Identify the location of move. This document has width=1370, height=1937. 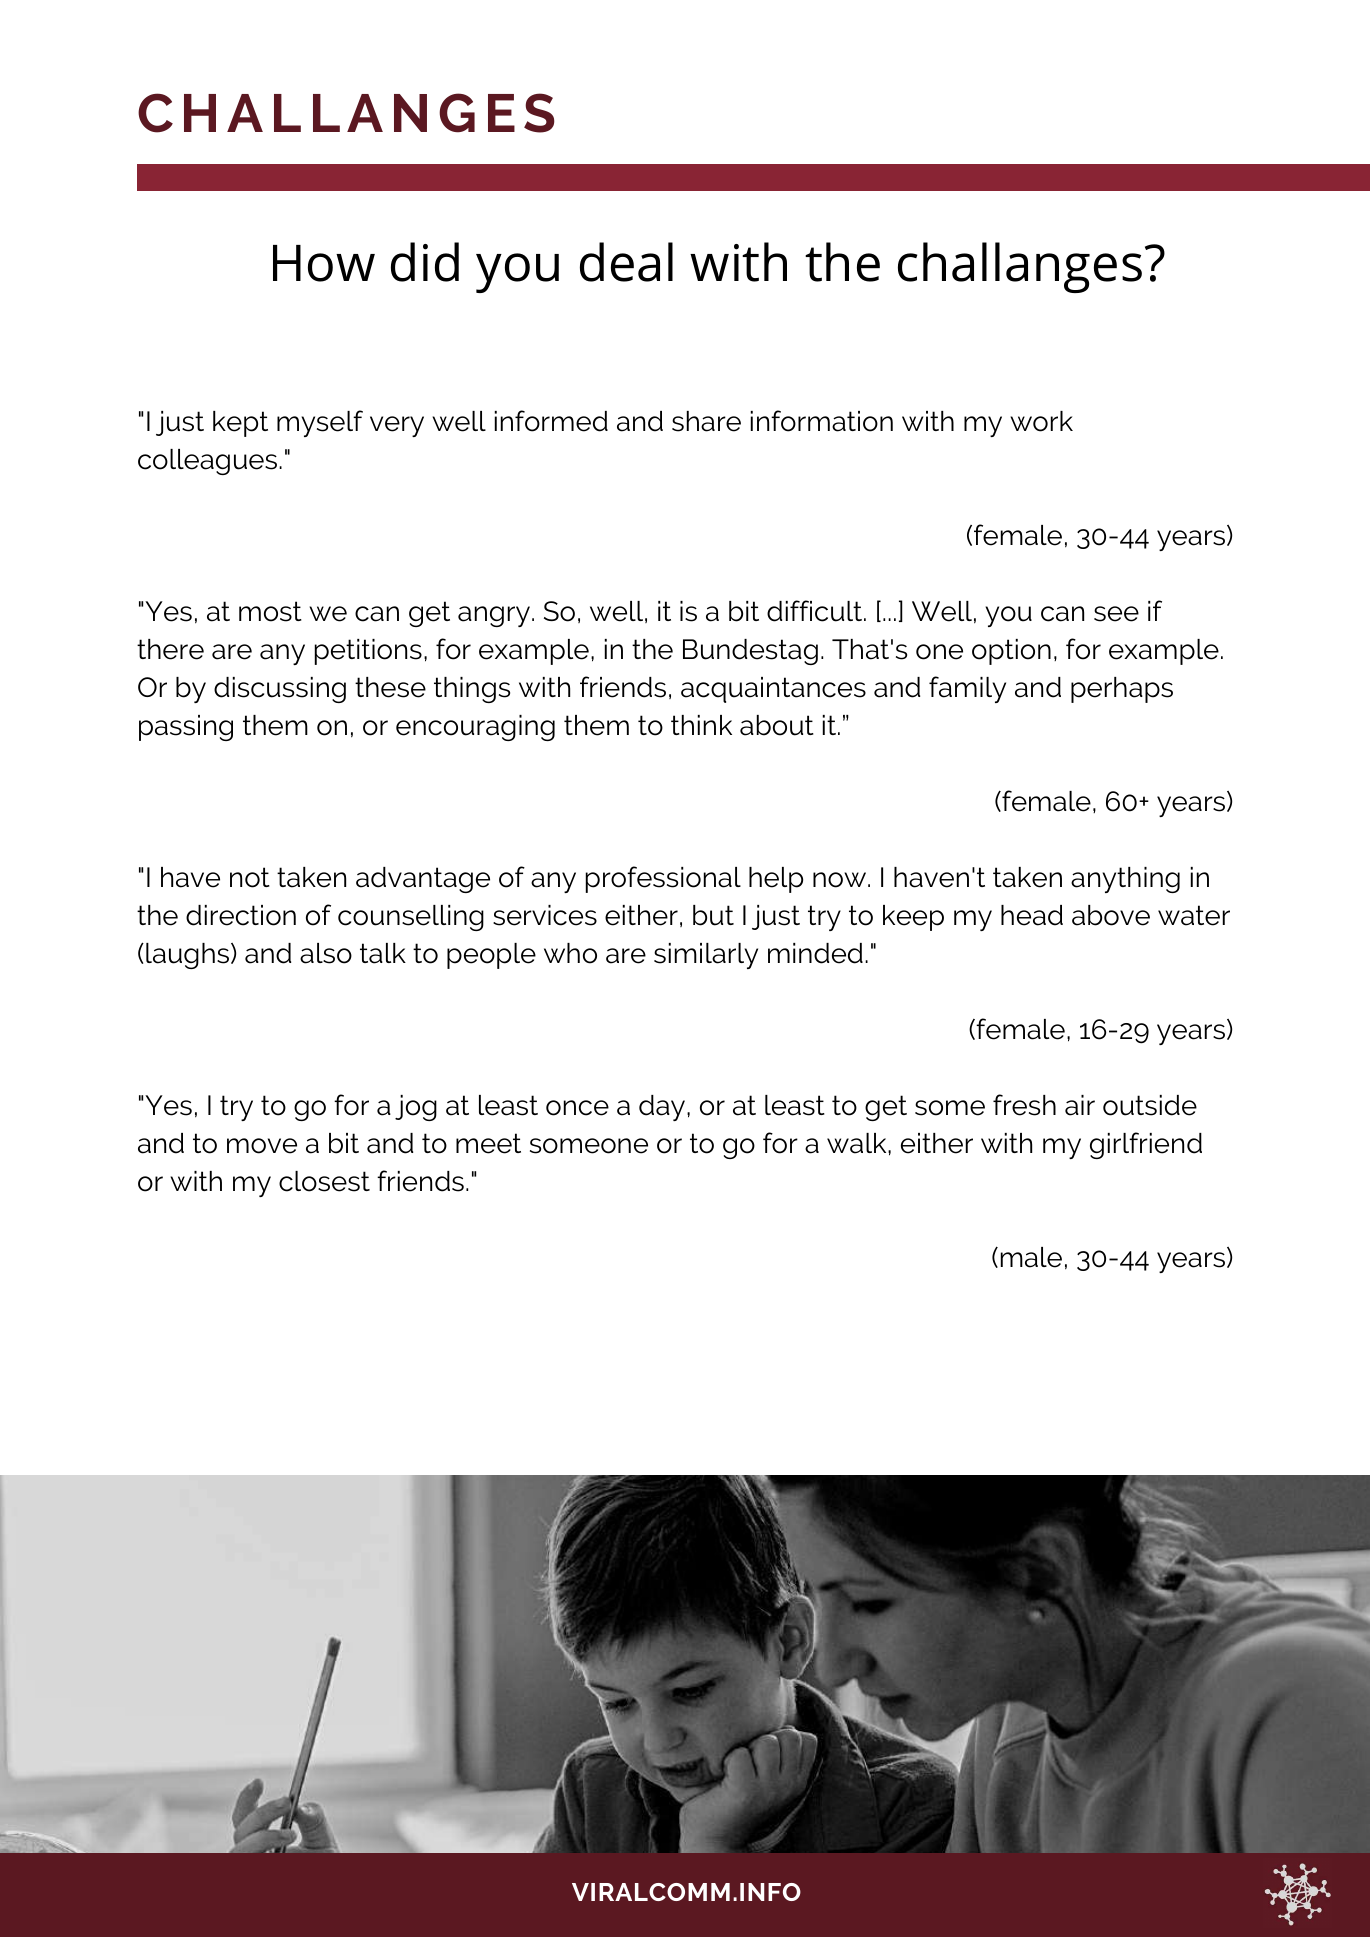
(262, 1146).
